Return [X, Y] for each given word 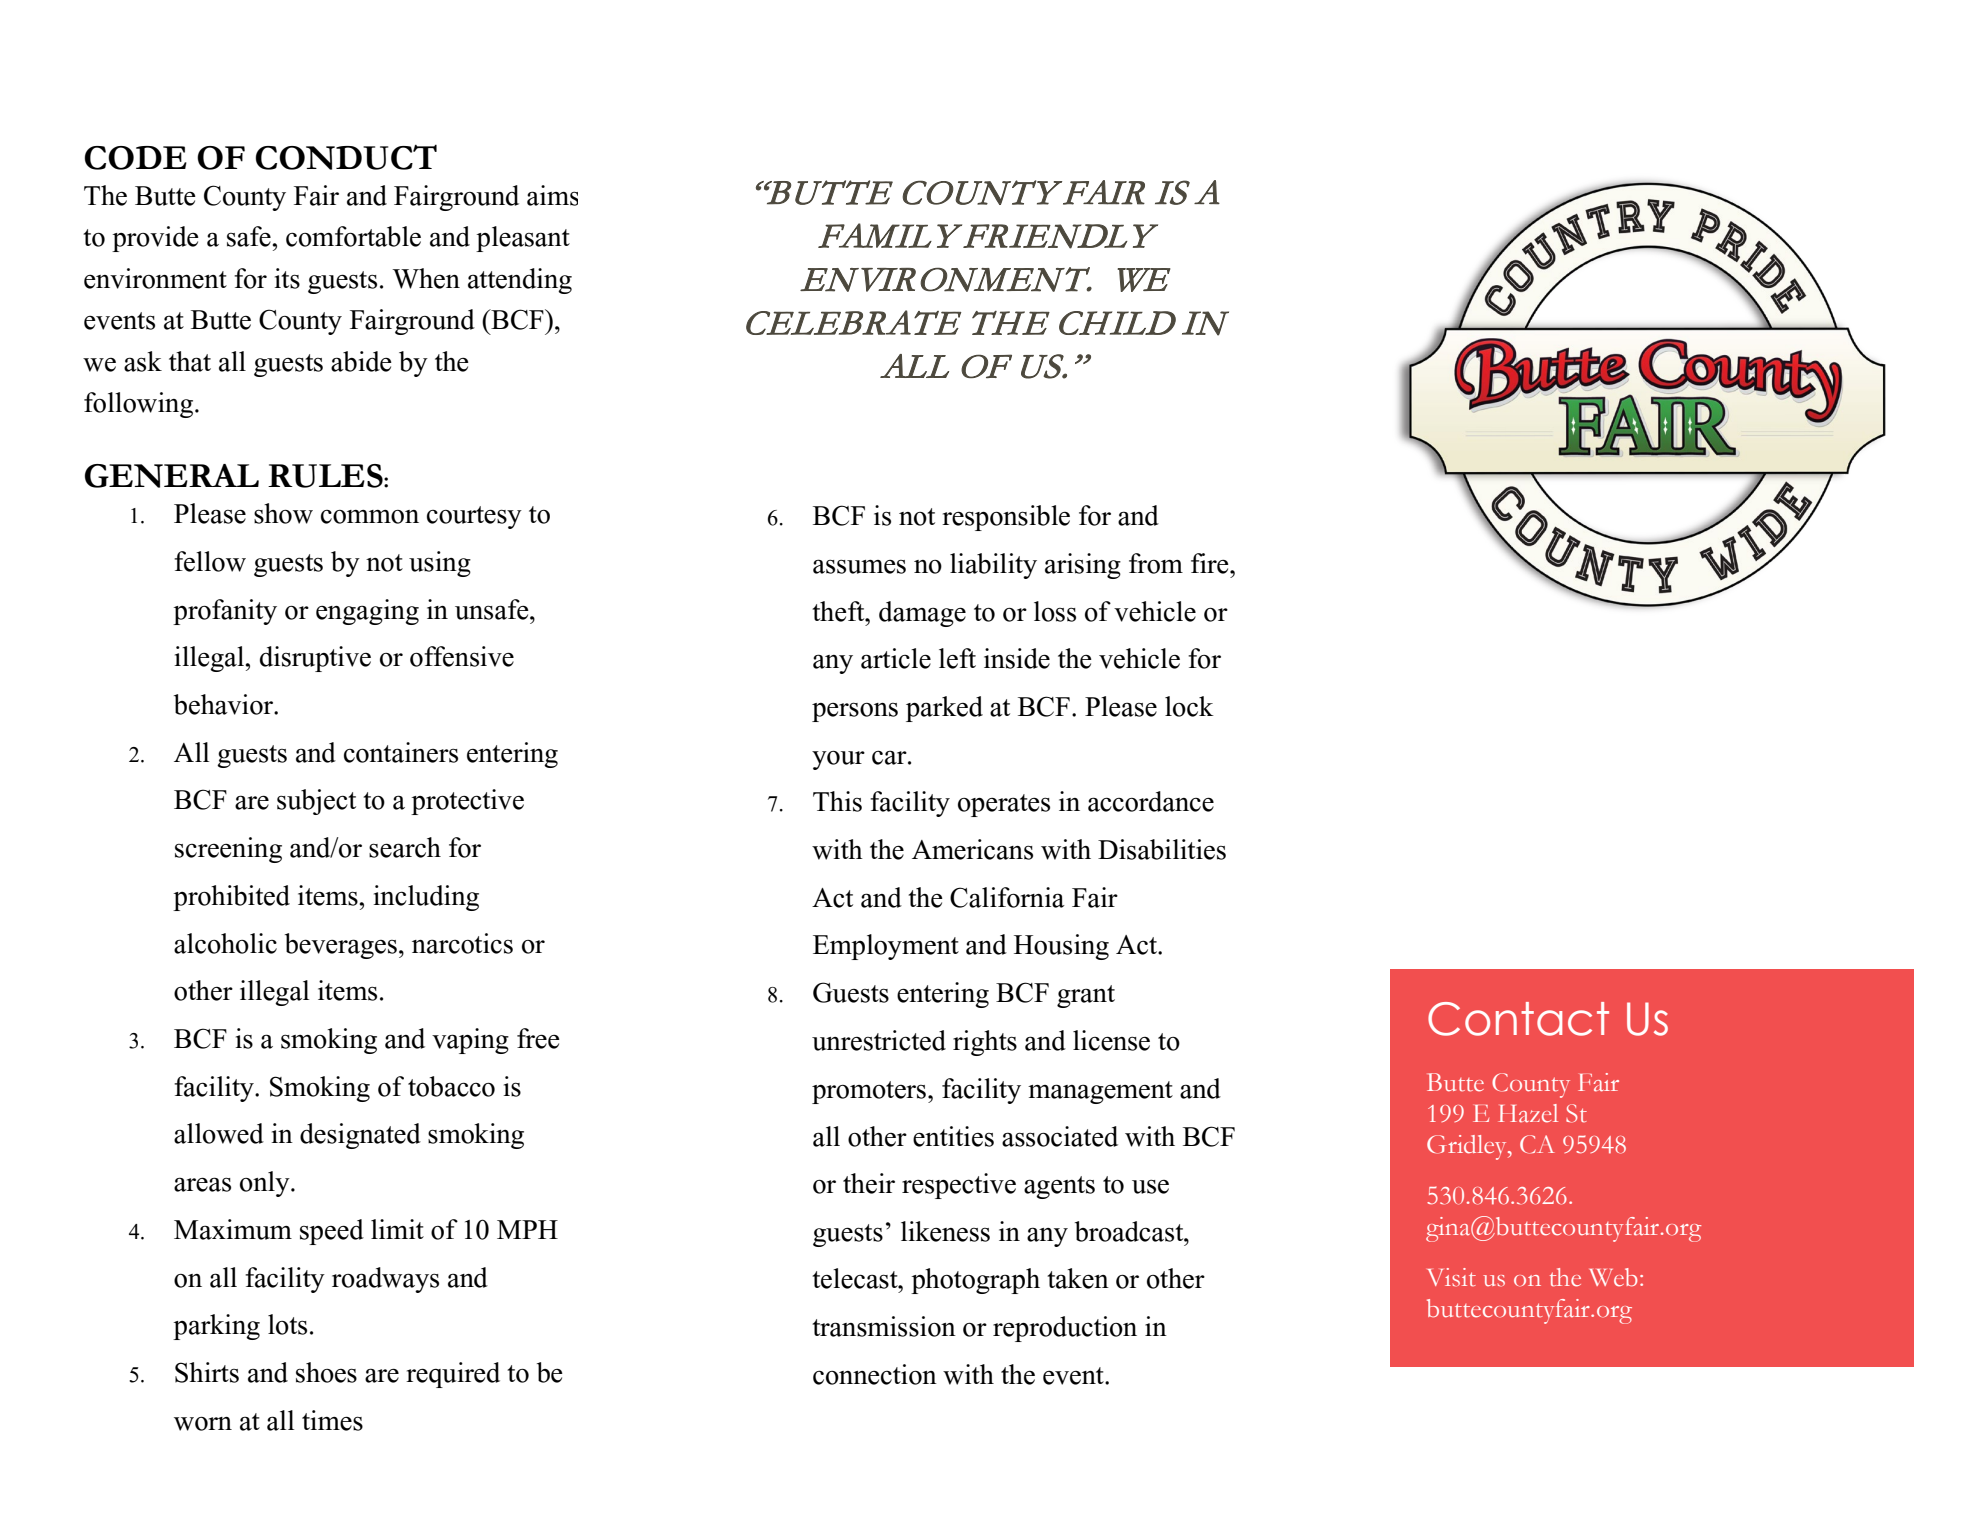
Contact [1518, 1019]
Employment [886, 947]
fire [1211, 563]
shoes [326, 1372]
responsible [1006, 518]
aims [552, 195]
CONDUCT [346, 157]
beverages [341, 946]
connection [875, 1374]
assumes [859, 566]
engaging [367, 612]
